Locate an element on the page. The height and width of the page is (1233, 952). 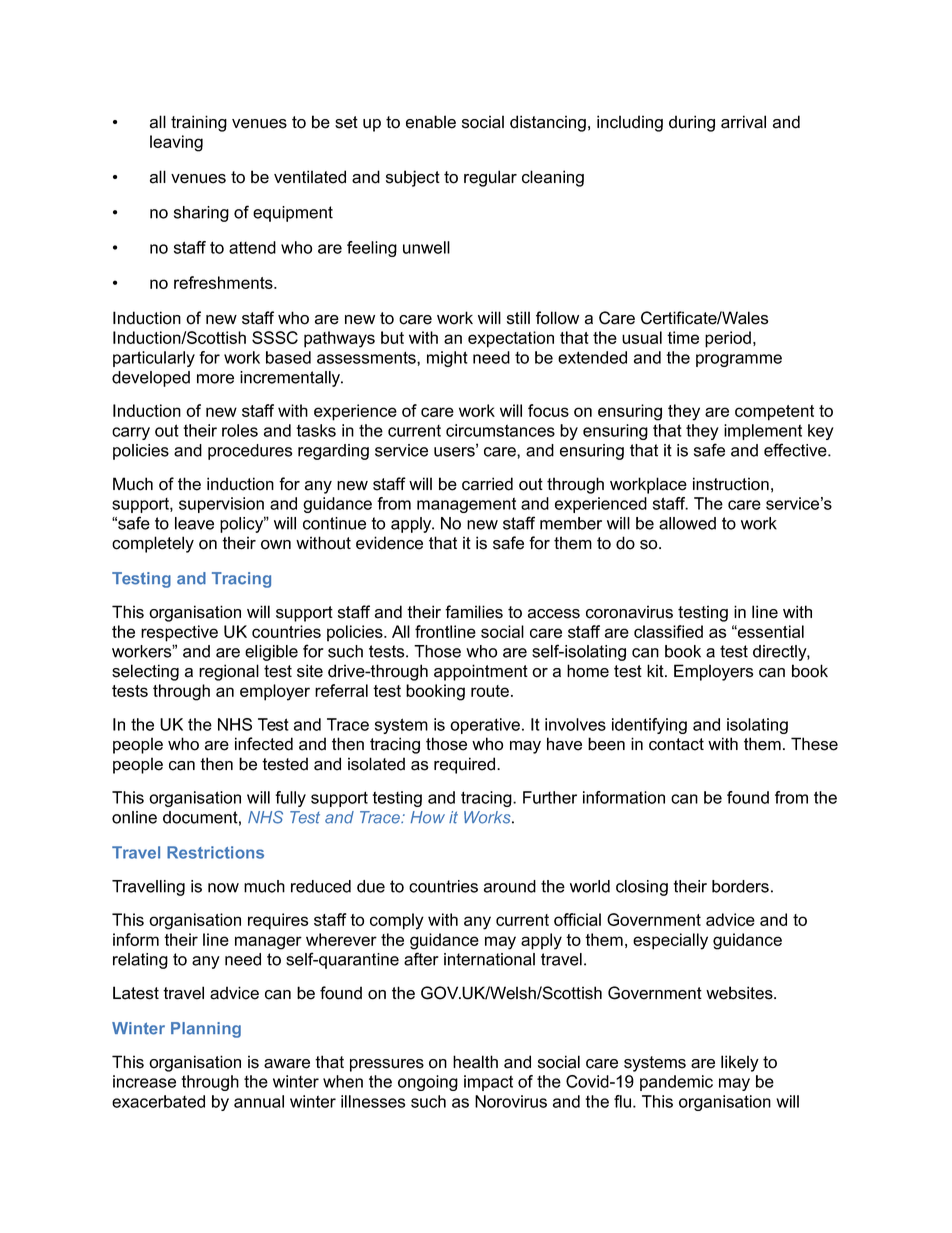
arrival is located at coordinates (743, 122).
